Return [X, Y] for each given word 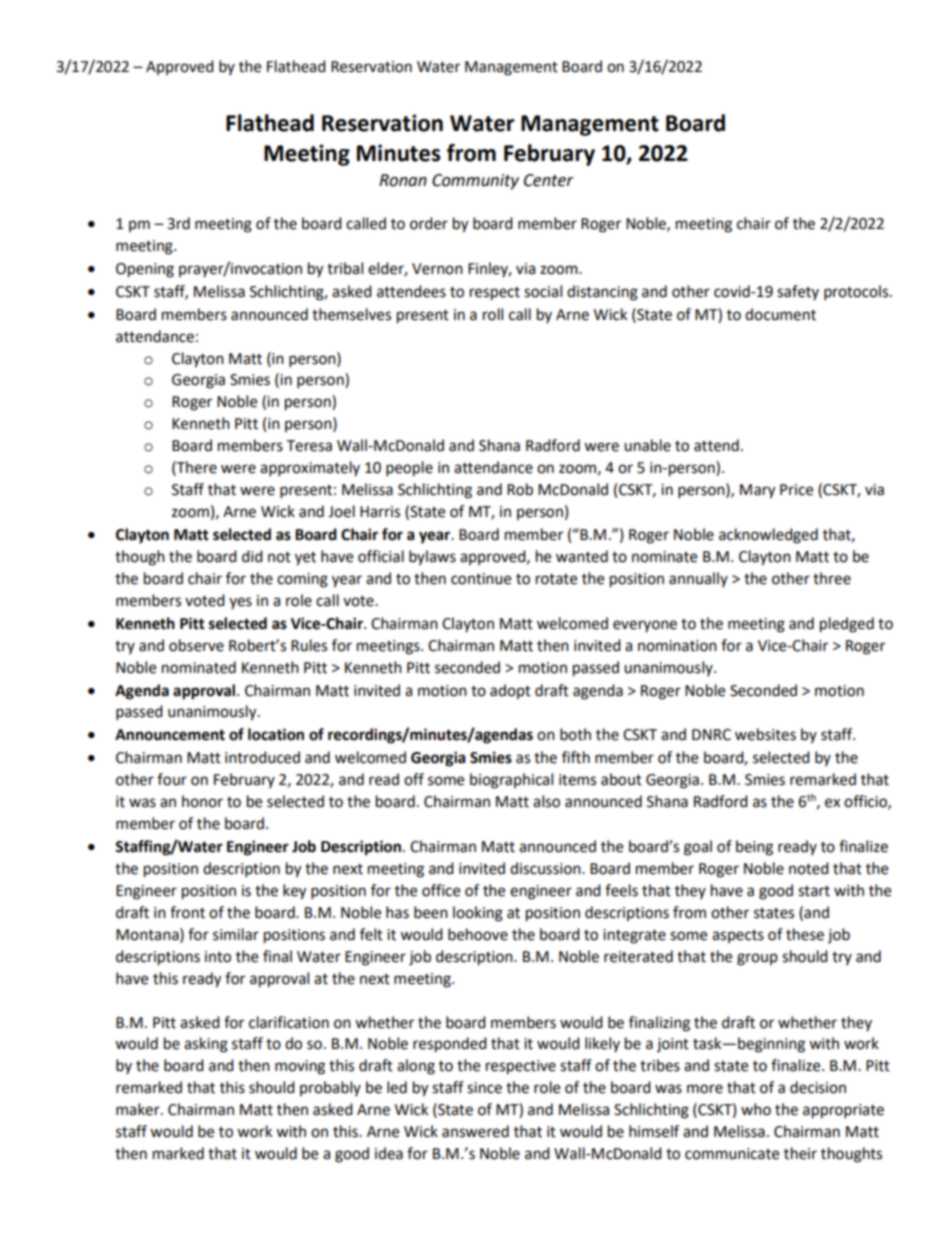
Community [475, 182]
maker [139, 1109]
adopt [510, 691]
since [484, 1088]
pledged [847, 625]
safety [798, 292]
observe [196, 645]
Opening [145, 270]
